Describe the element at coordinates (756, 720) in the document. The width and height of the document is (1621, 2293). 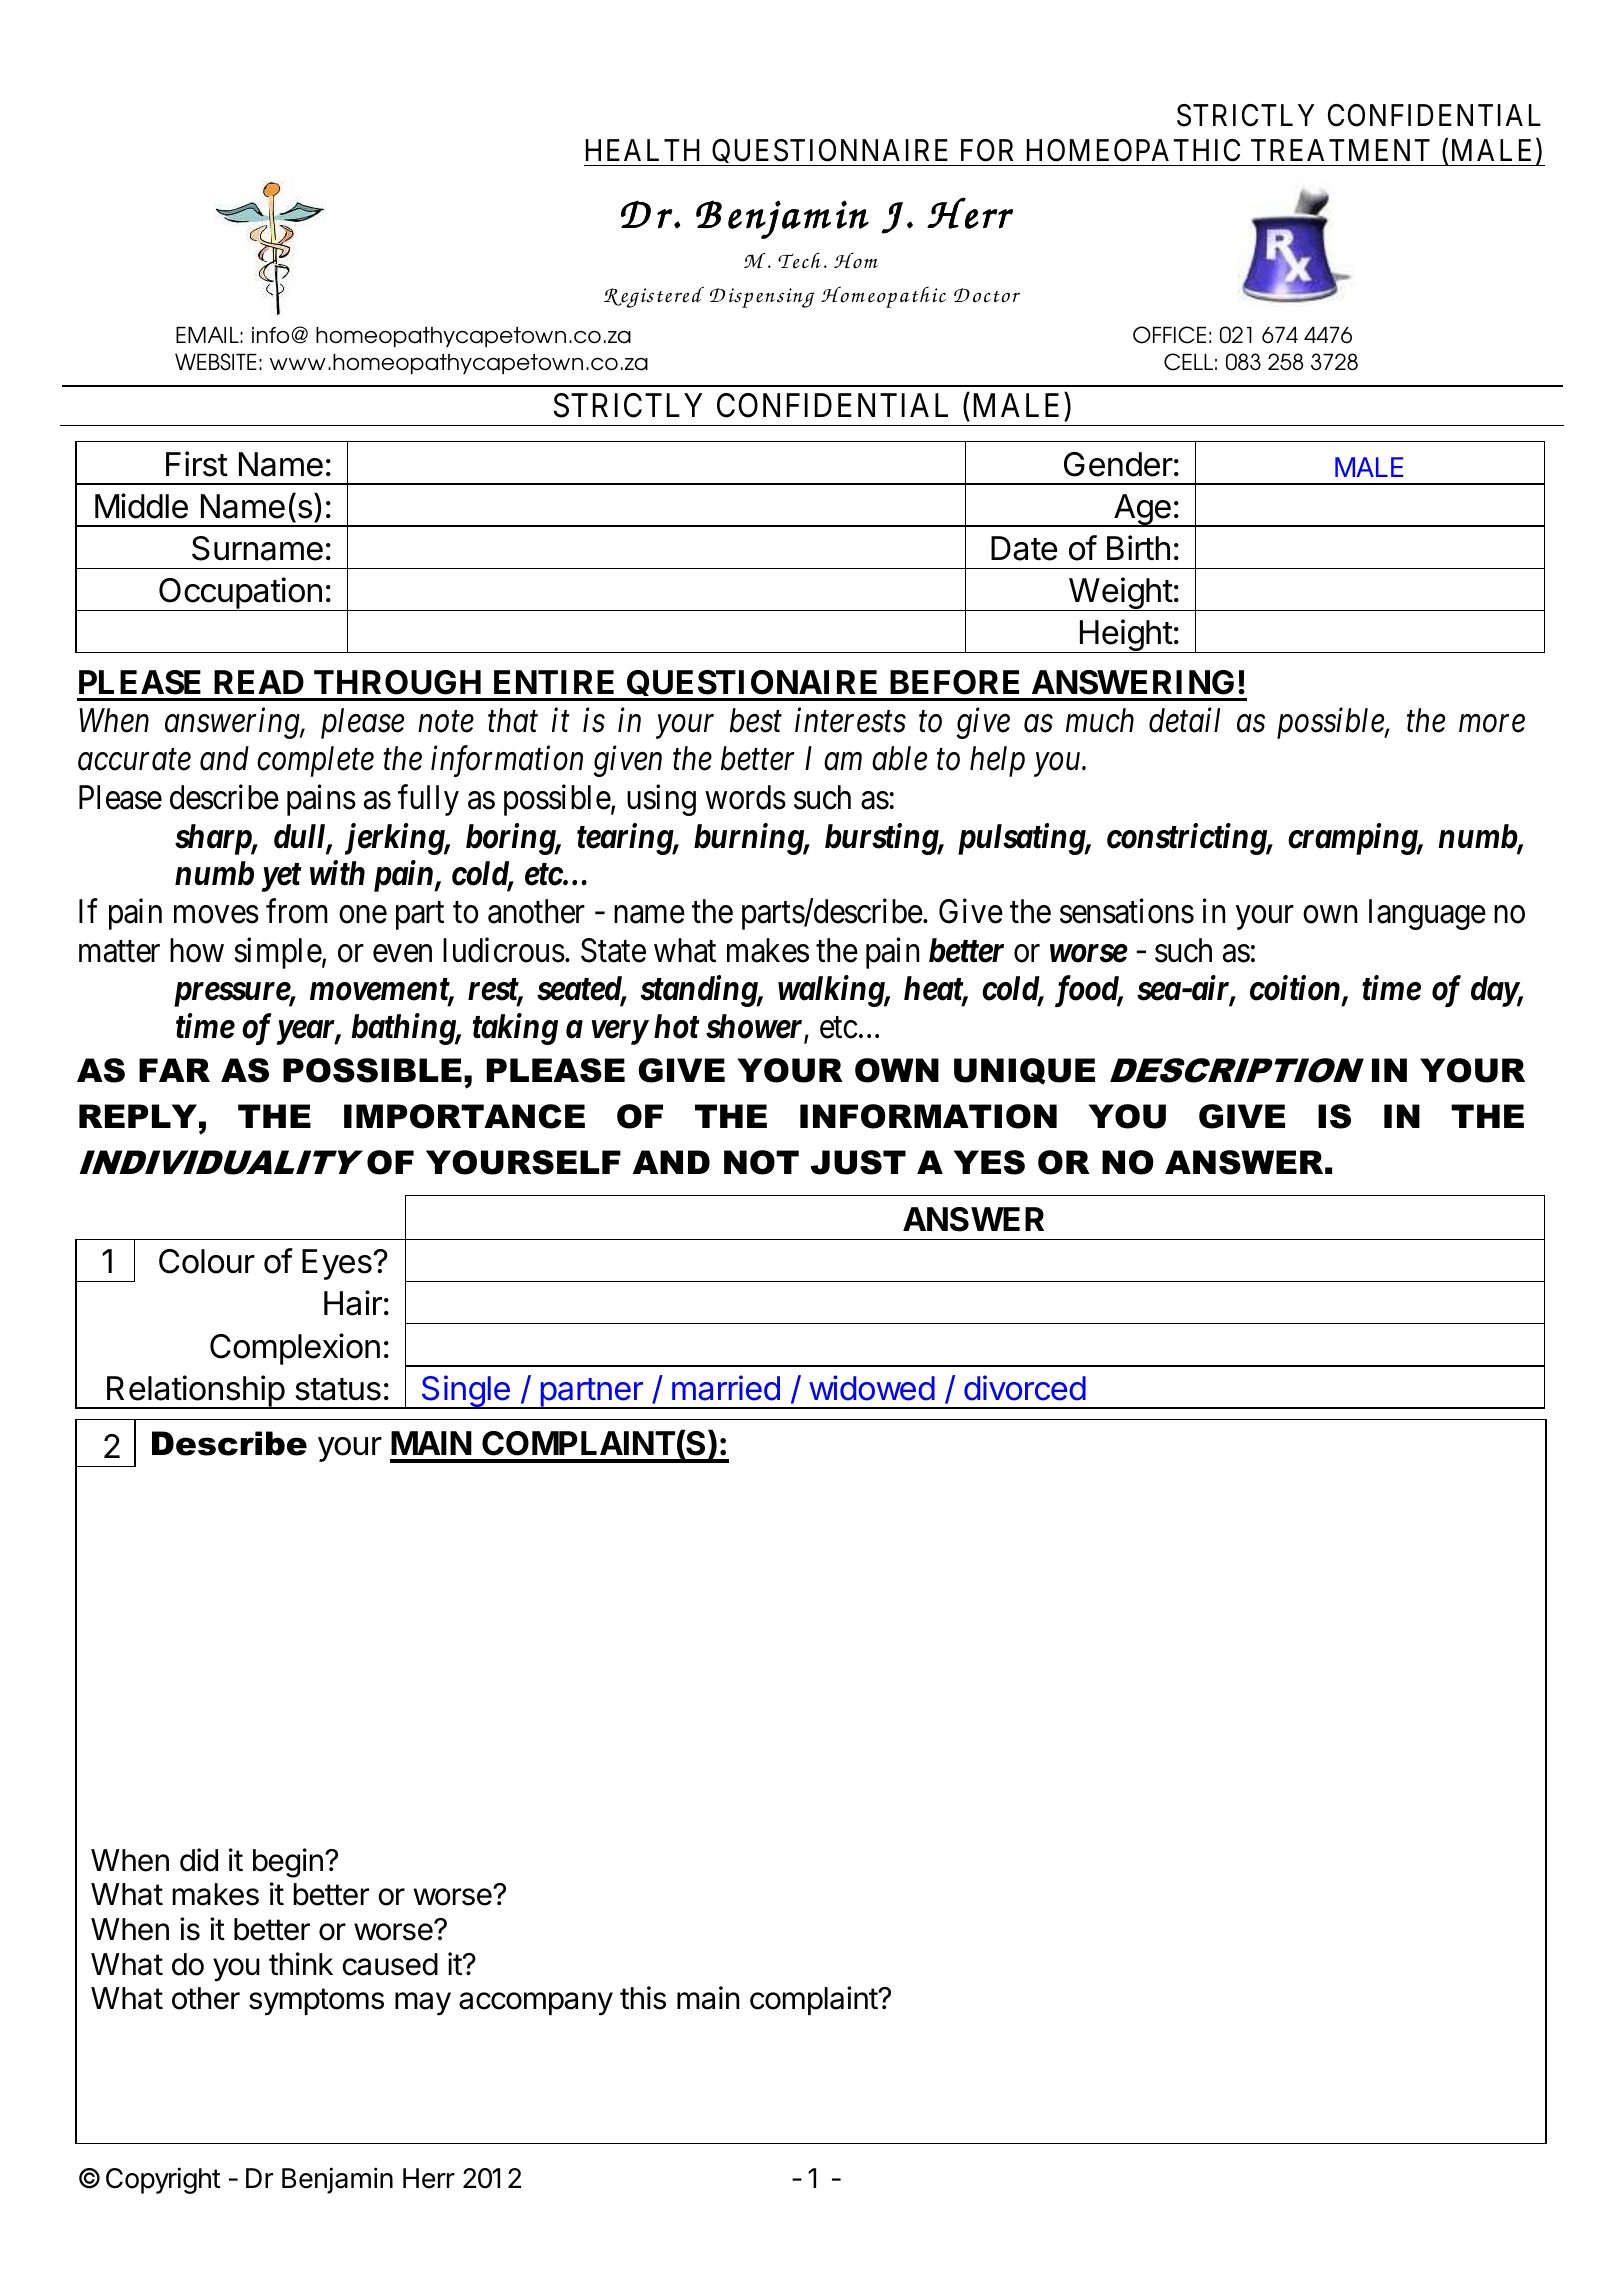
I see `best` at that location.
